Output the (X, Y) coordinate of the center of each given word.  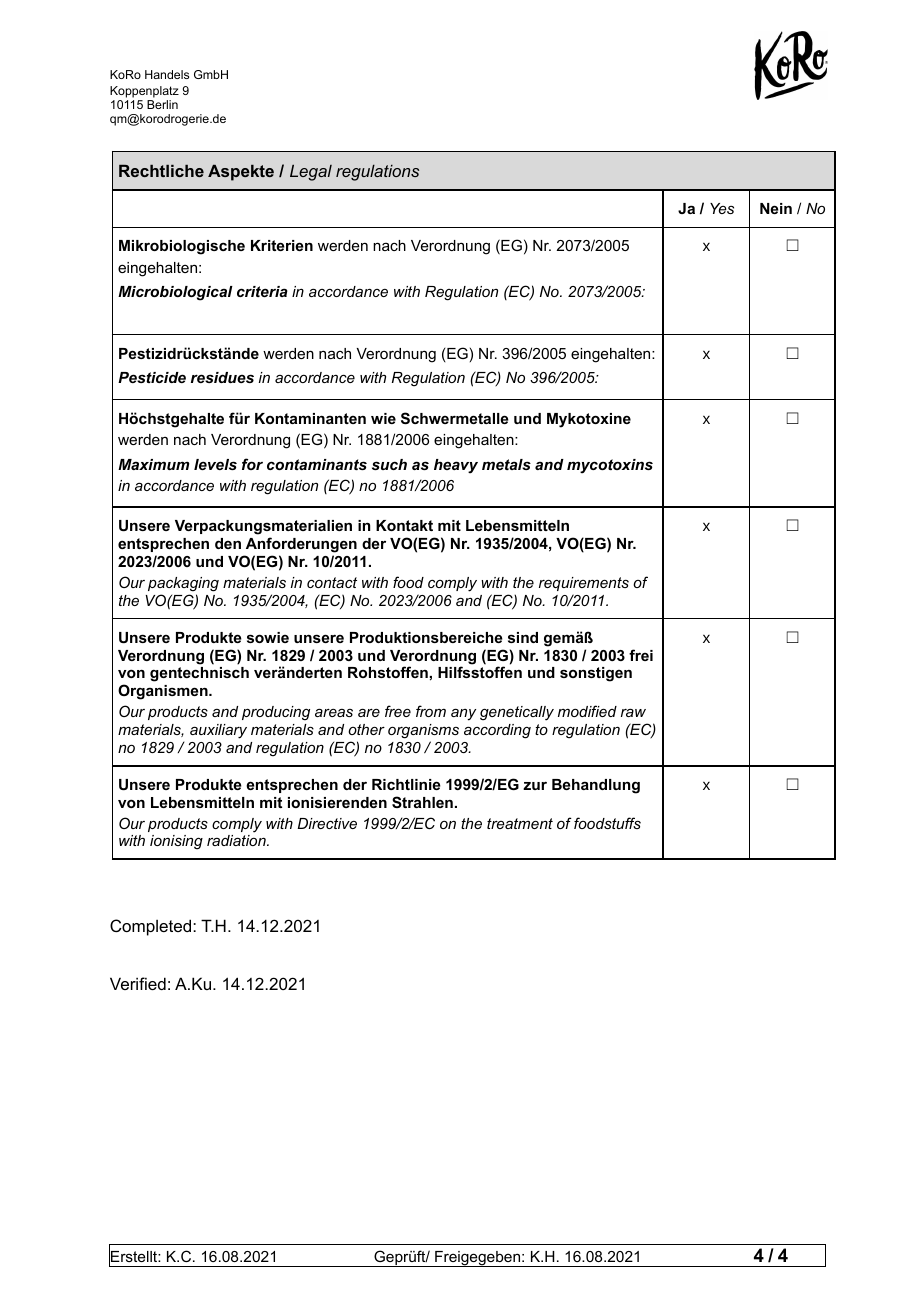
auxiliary (218, 731)
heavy (456, 466)
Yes (722, 208)
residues (222, 377)
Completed (152, 927)
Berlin (162, 104)
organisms (423, 731)
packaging (183, 584)
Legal (311, 173)
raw (633, 712)
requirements (584, 584)
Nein (776, 208)
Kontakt (404, 525)
